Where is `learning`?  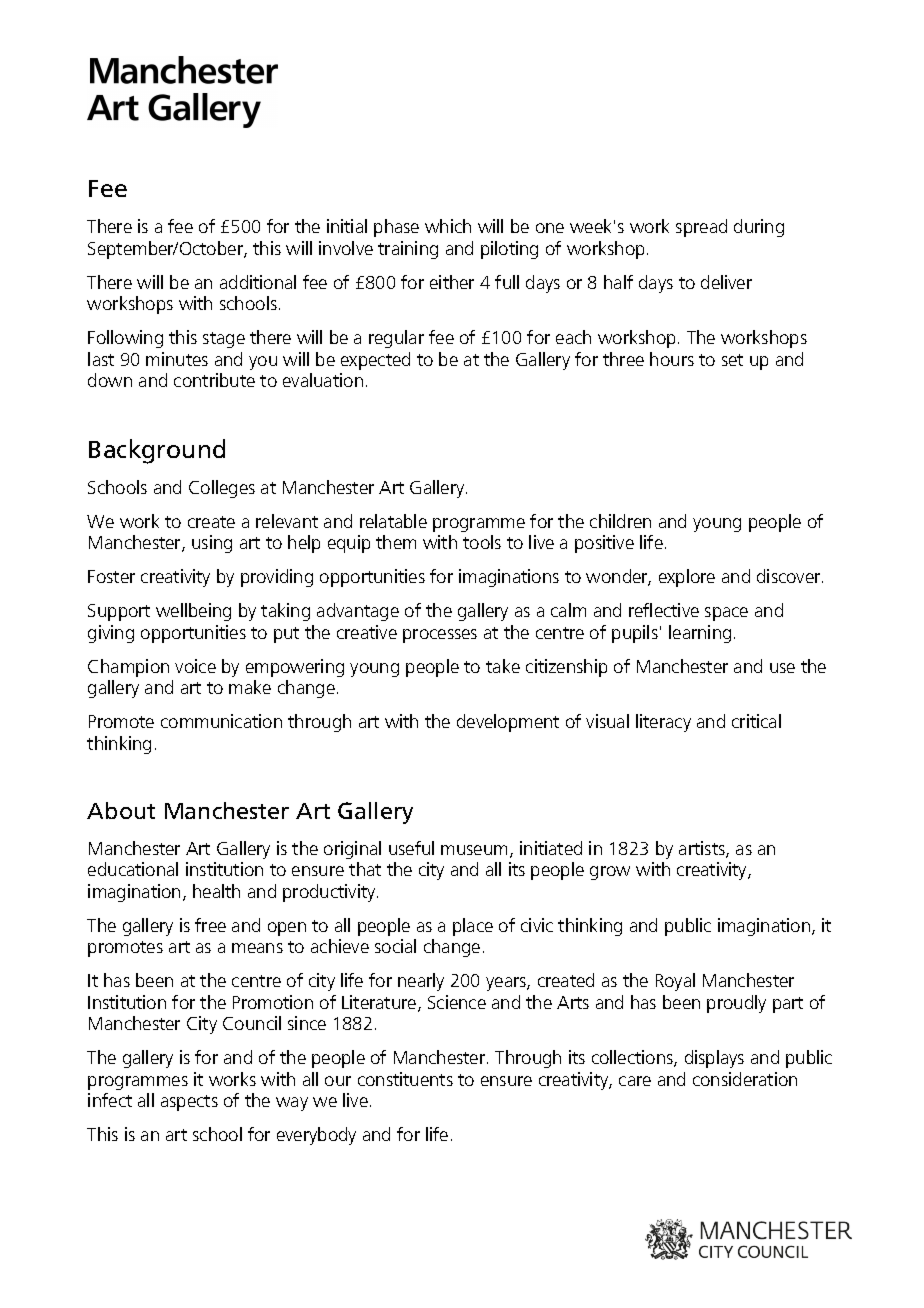
learning is located at coordinates (700, 634).
